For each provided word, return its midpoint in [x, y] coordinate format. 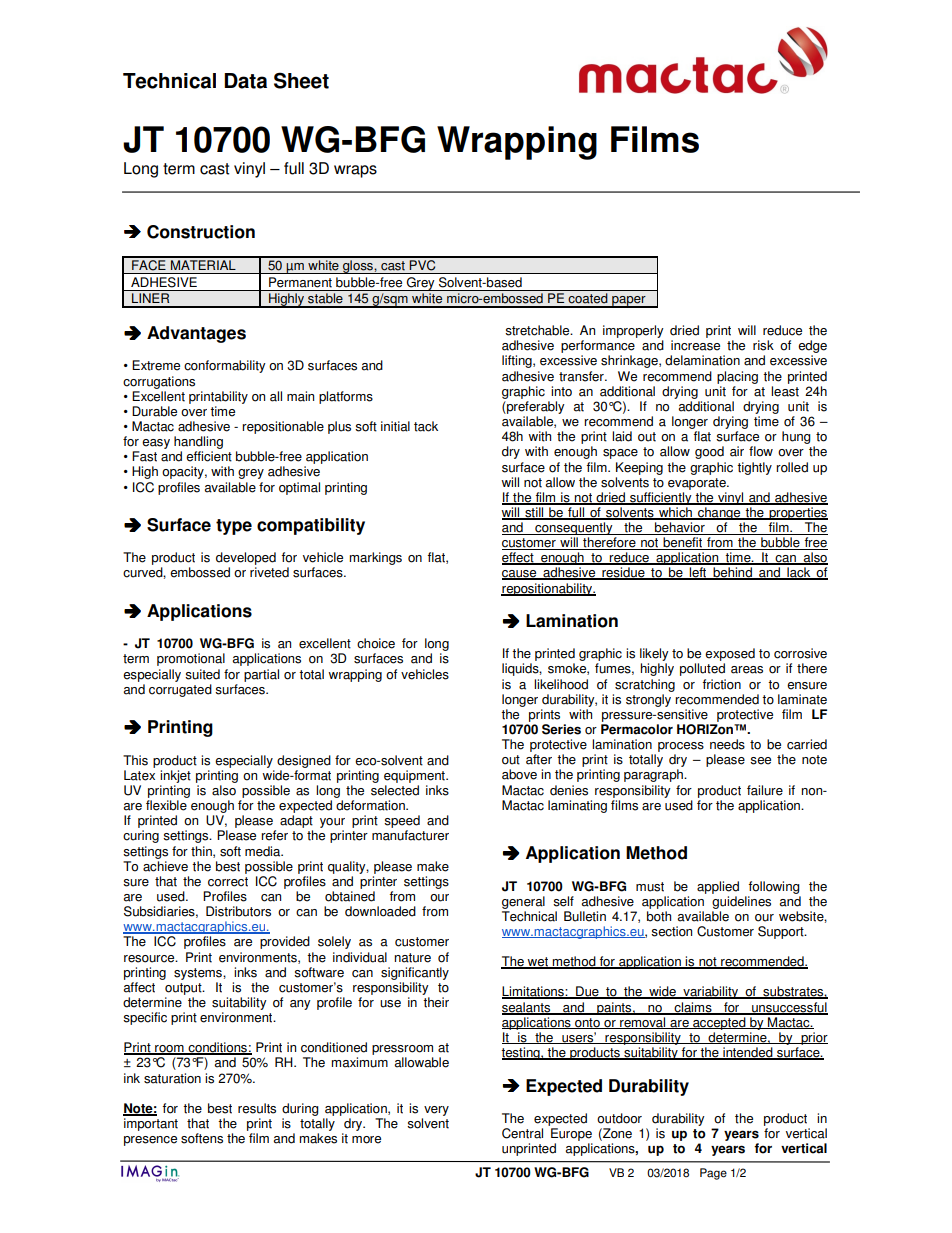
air [737, 451]
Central [522, 1133]
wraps [355, 171]
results [257, 1108]
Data [245, 81]
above [519, 774]
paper [629, 302]
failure [765, 790]
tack [426, 426]
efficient [209, 456]
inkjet [175, 776]
